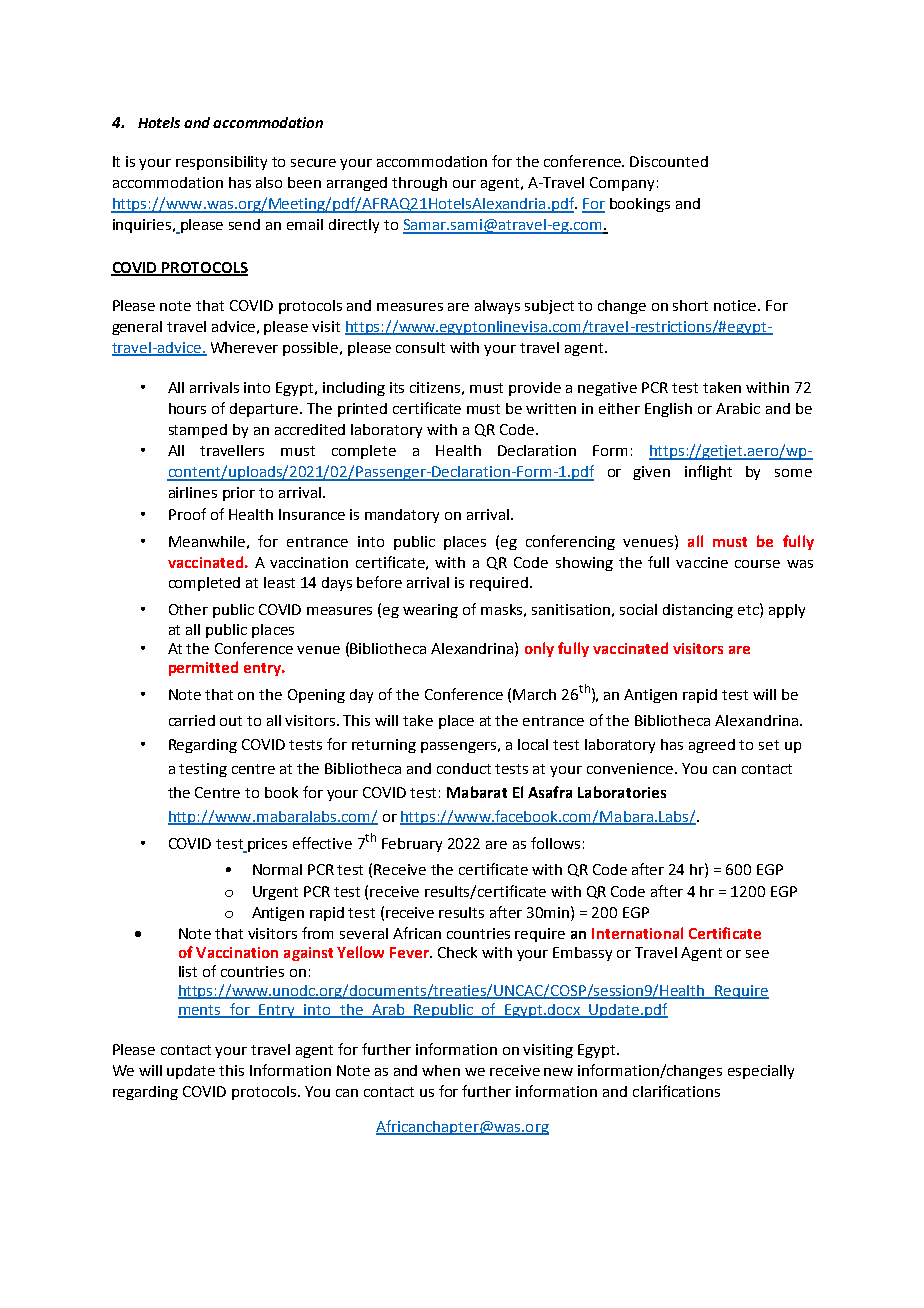  Describe the element at coordinates (712, 746) in the document. I see `agreed` at that location.
